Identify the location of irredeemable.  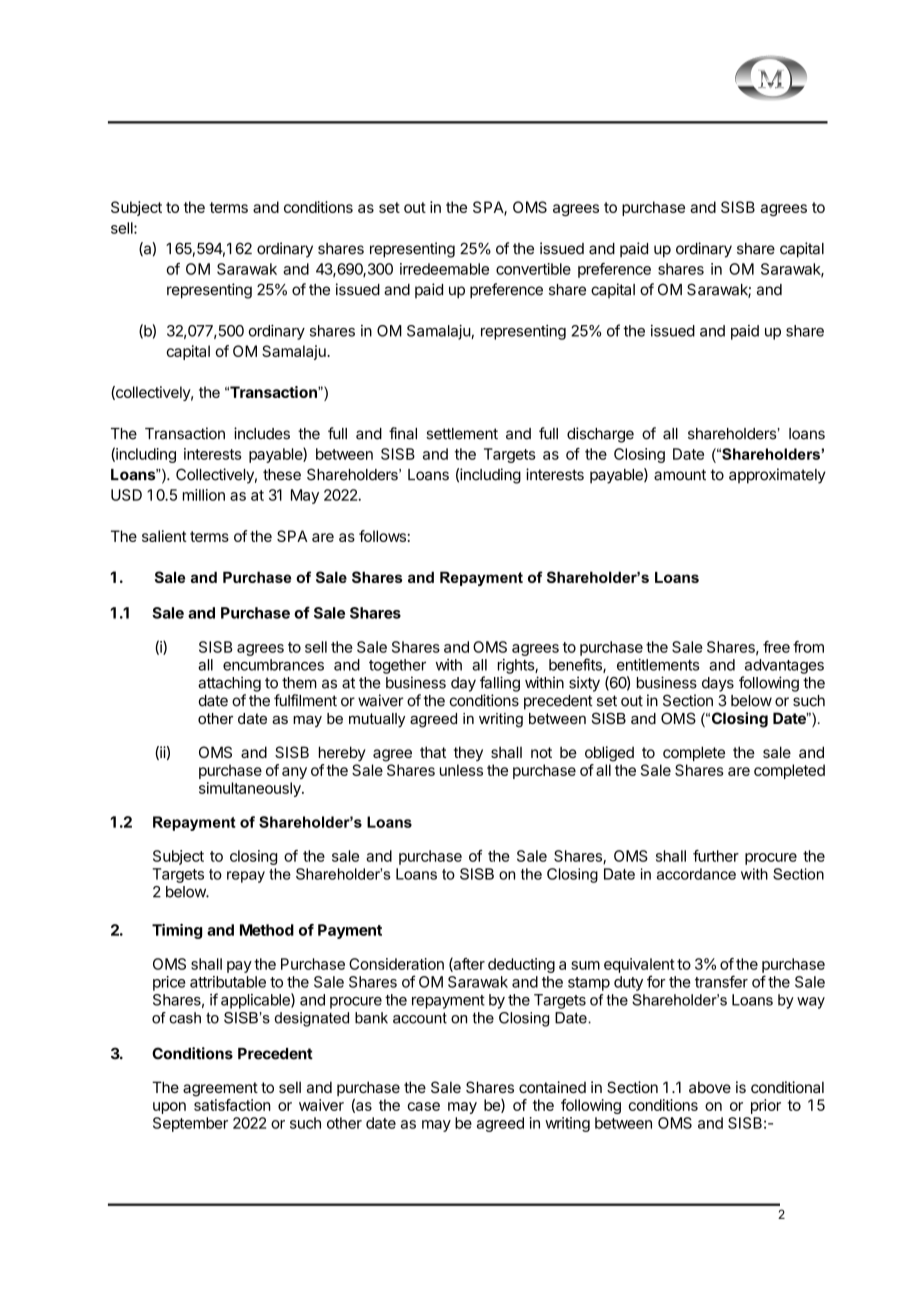
(444, 269).
